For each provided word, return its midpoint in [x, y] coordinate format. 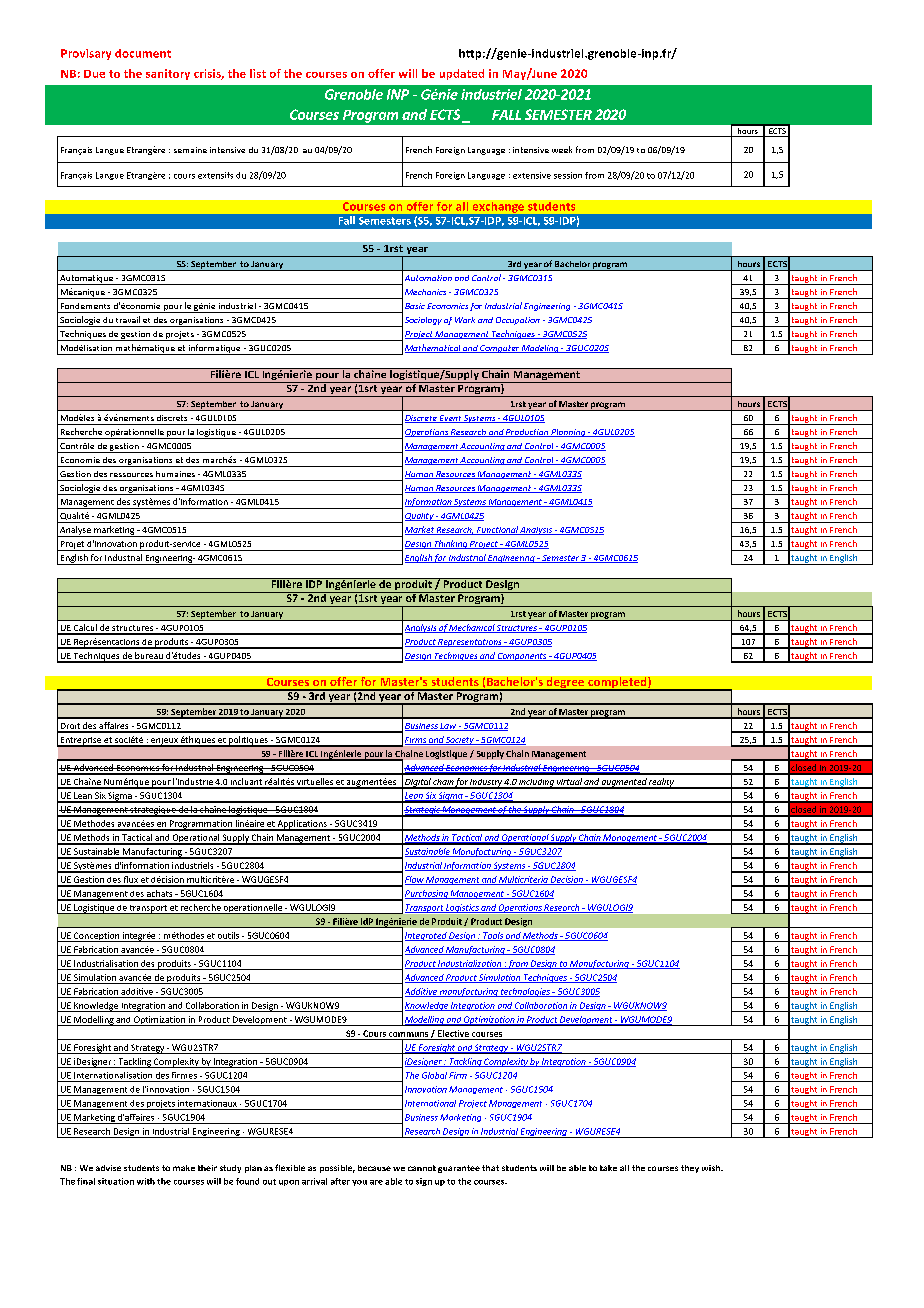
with [146, 1181]
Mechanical [472, 628]
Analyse [75, 531]
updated [462, 74]
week [562, 149]
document [143, 53]
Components [522, 657]
